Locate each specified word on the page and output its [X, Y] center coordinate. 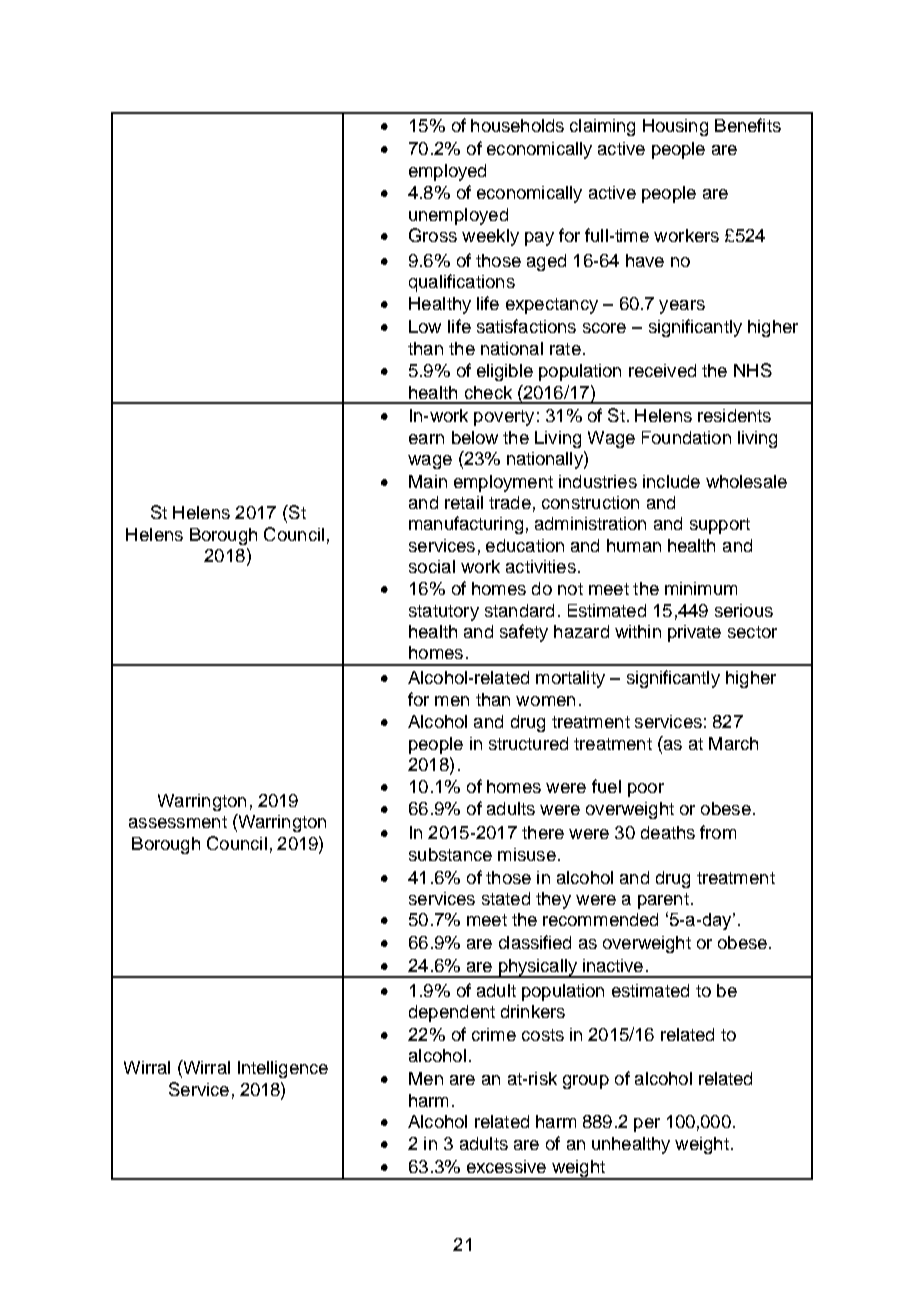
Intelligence [283, 1069]
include [671, 481]
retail [464, 502]
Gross [433, 235]
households [517, 125]
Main [428, 481]
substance [450, 854]
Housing [675, 127]
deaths [668, 832]
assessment [178, 822]
